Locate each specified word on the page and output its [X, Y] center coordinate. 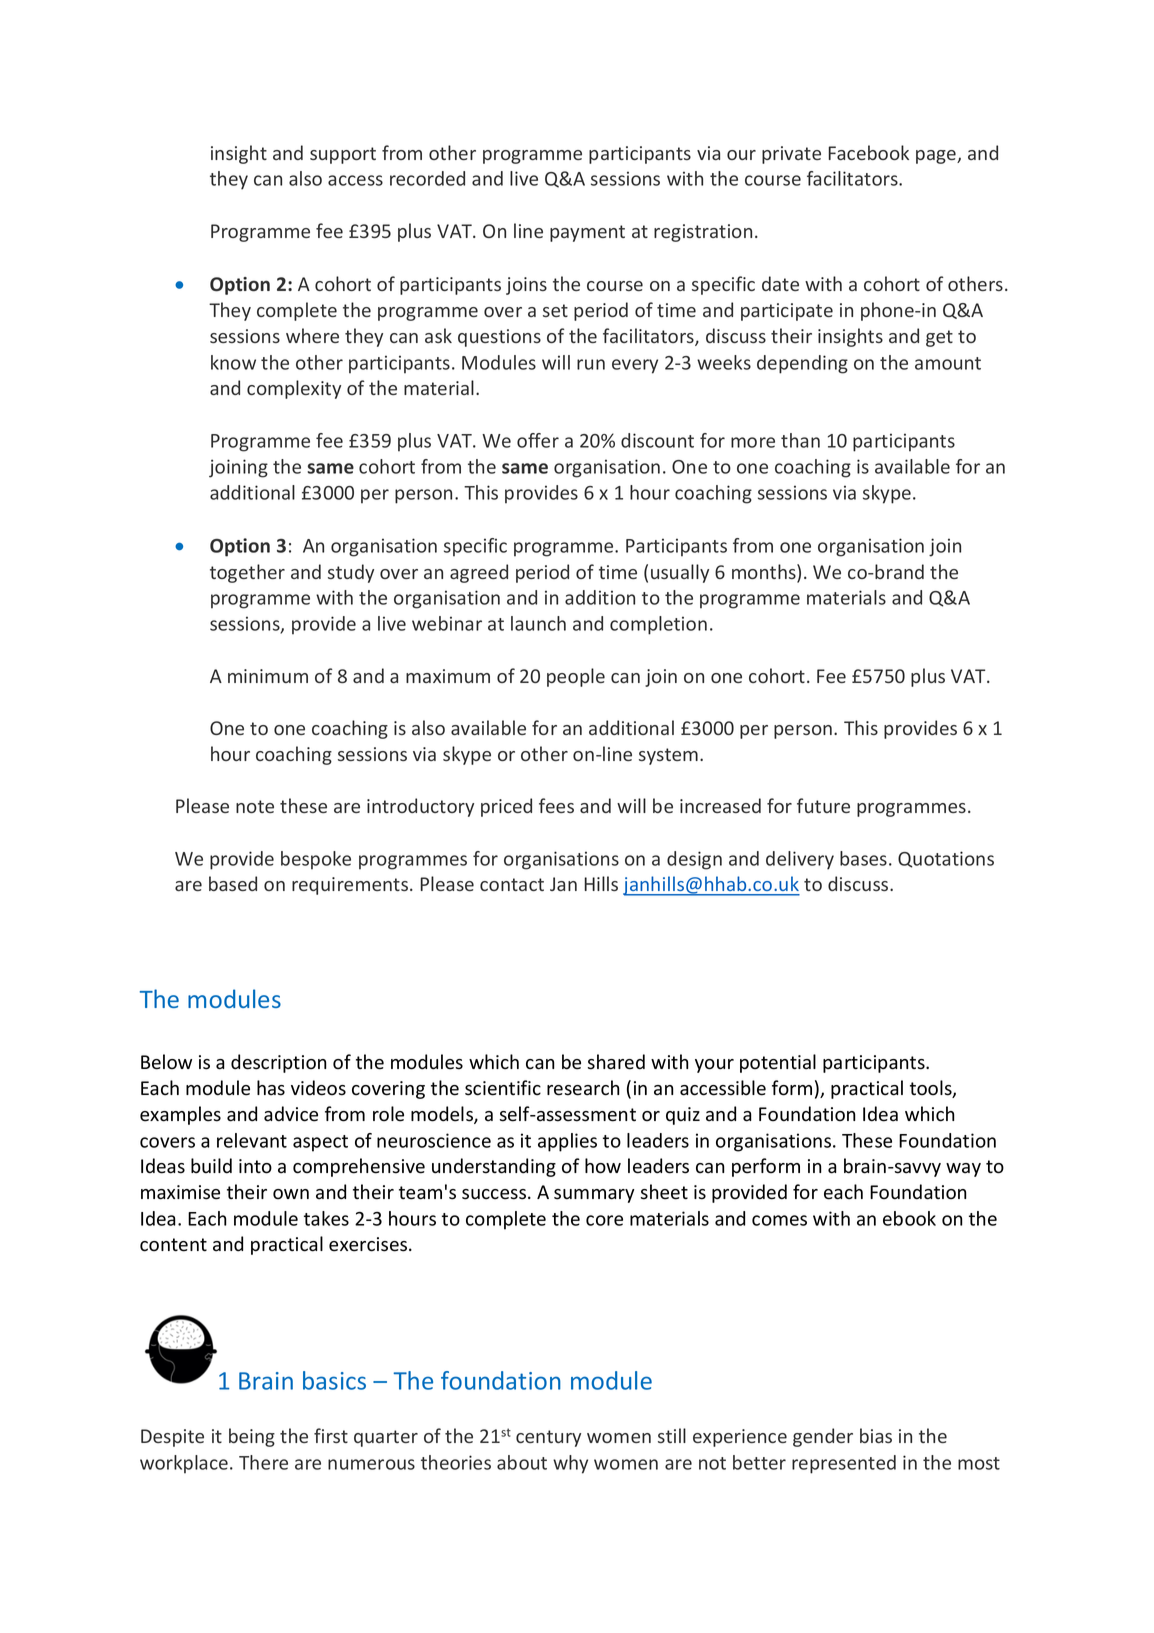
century [548, 1438]
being [252, 1437]
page [937, 157]
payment [587, 233]
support [343, 155]
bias [876, 1435]
